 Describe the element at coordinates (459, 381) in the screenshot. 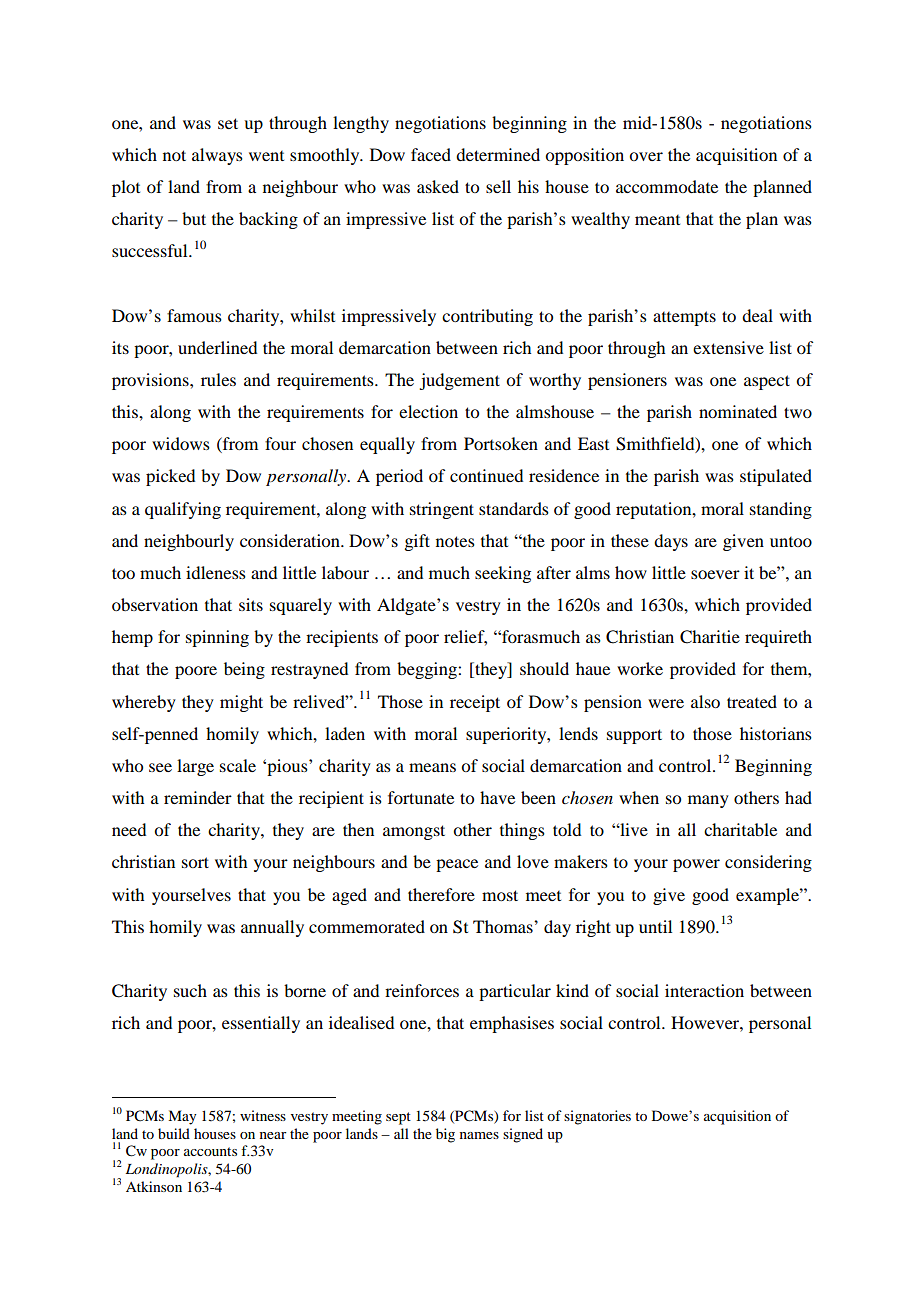

I see `judgement` at that location.
